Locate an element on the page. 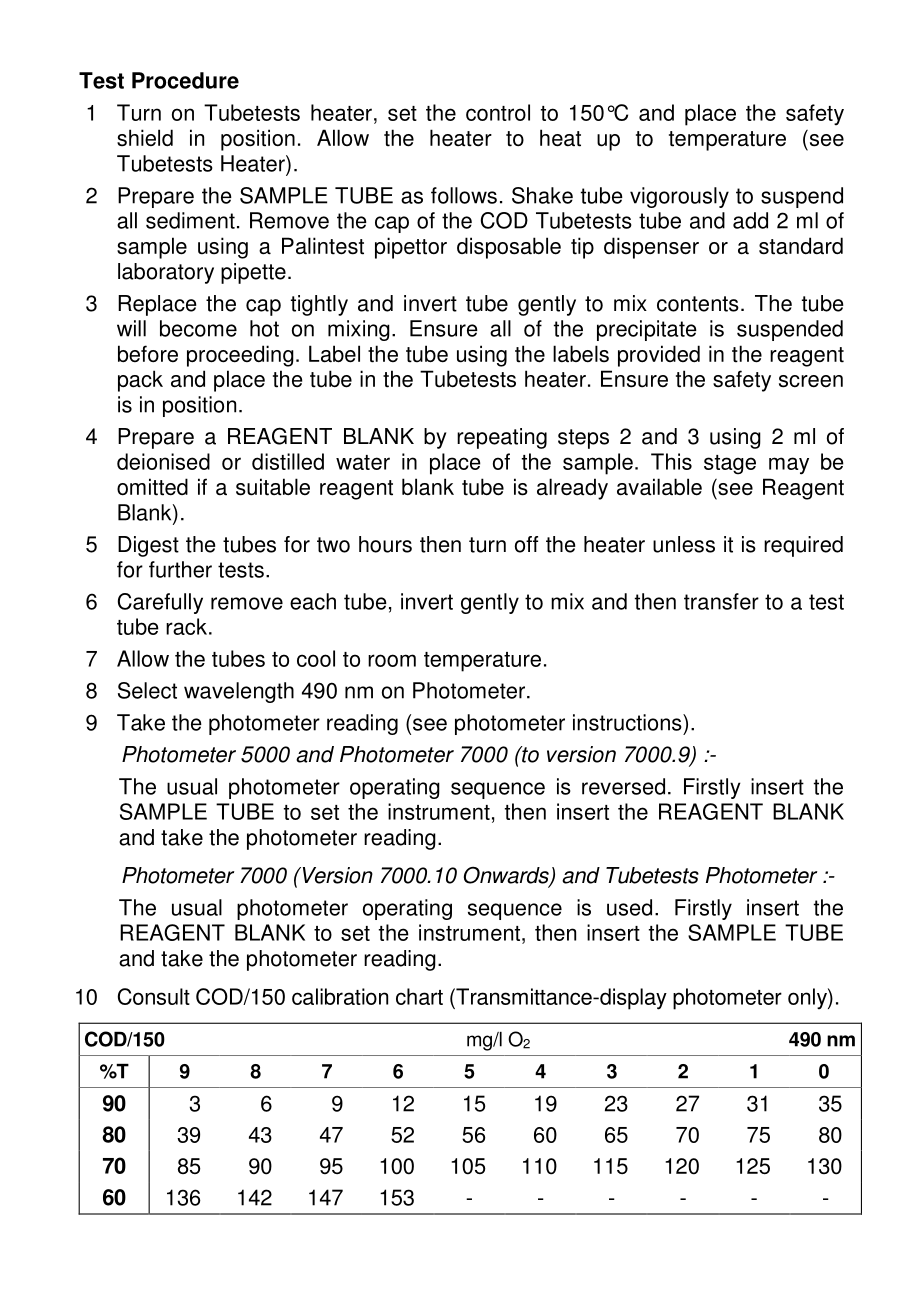 The width and height of the page is (924, 1310). control is located at coordinates (498, 112).
